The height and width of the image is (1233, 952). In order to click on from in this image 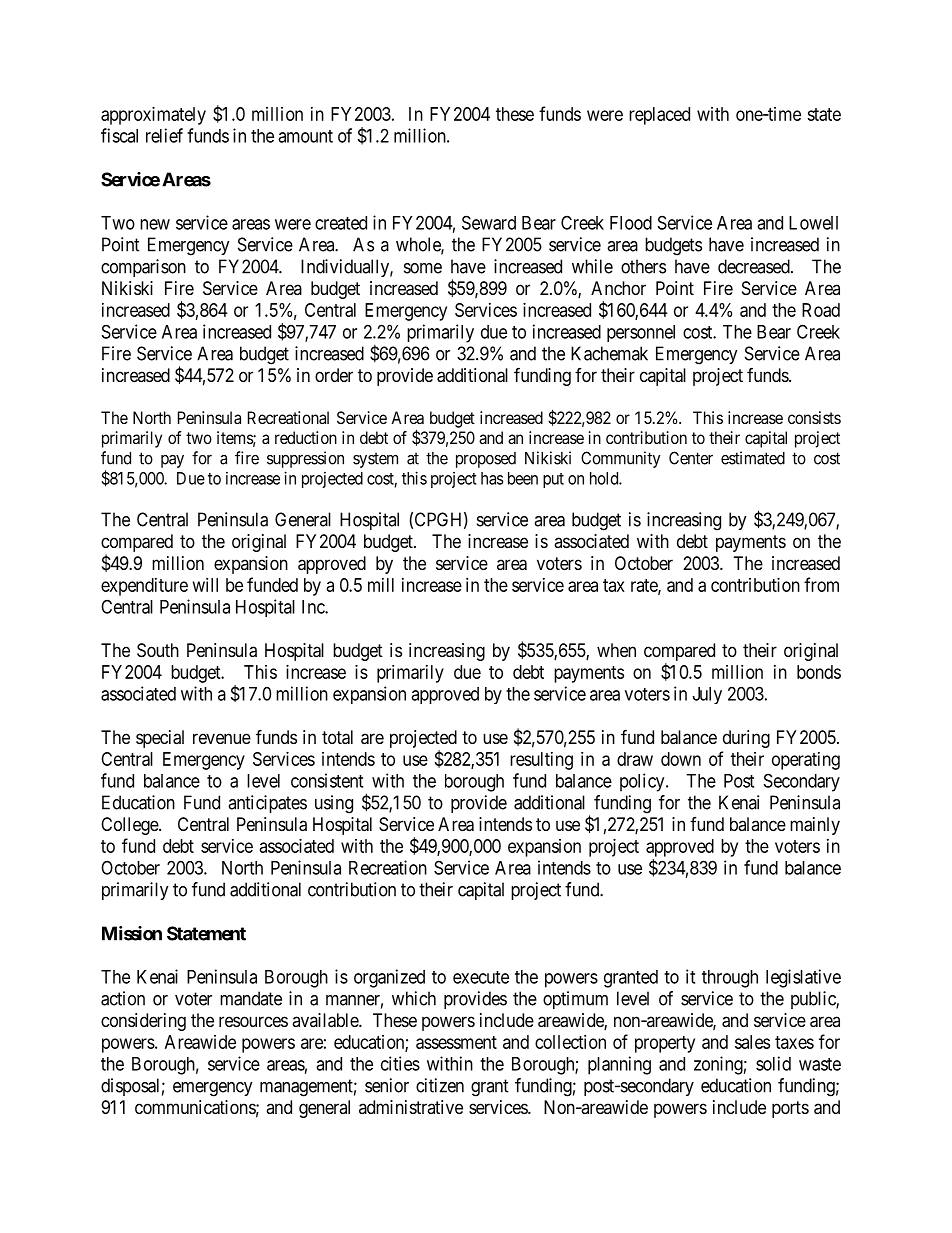, I will do `click(821, 584)`.
